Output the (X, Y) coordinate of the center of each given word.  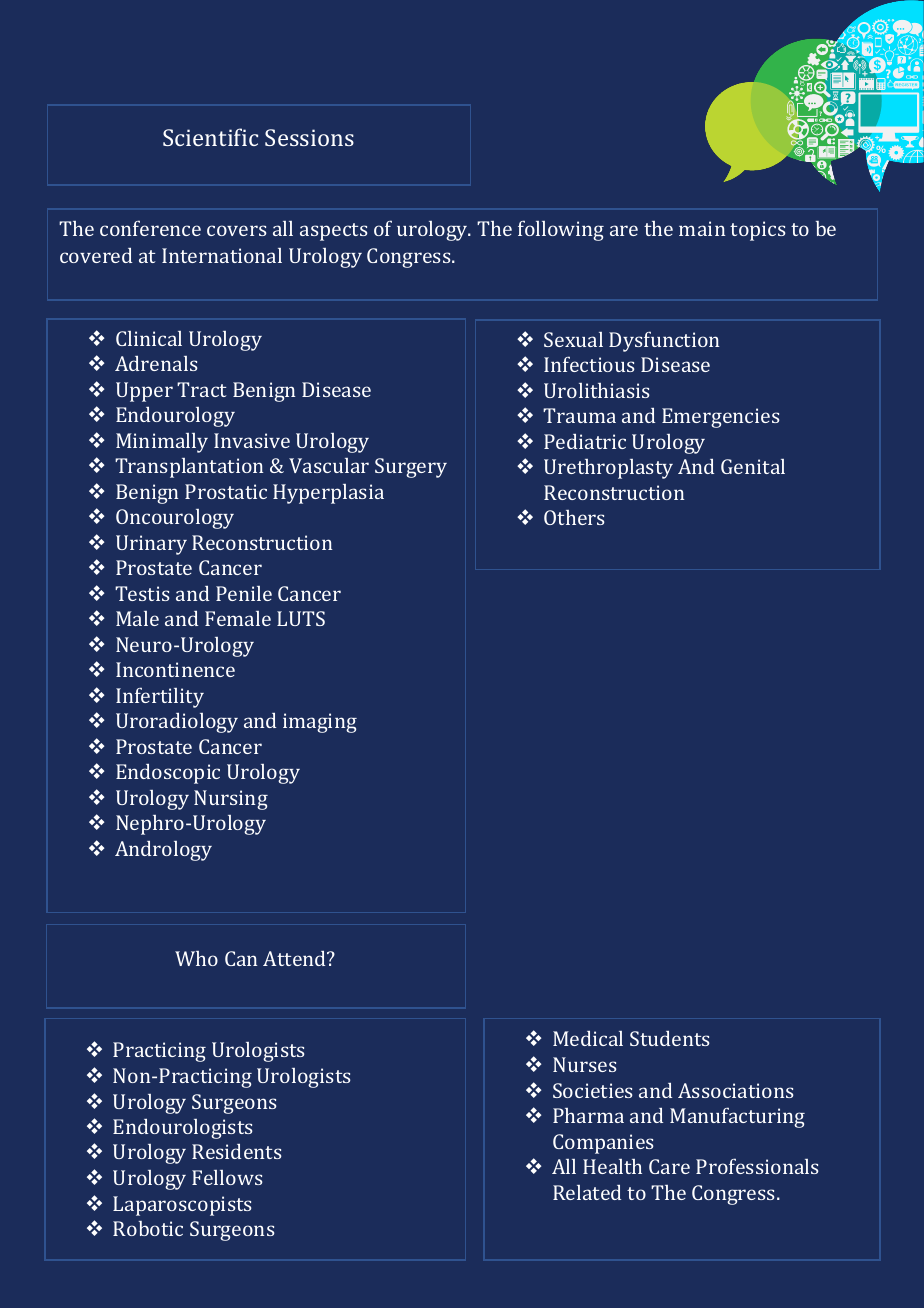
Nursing (231, 800)
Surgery (411, 468)
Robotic (148, 1228)
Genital (753, 466)
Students (670, 1038)
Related (587, 1192)
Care (669, 1166)
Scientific (210, 137)
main (702, 228)
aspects (334, 232)
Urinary (151, 545)
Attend (296, 958)
